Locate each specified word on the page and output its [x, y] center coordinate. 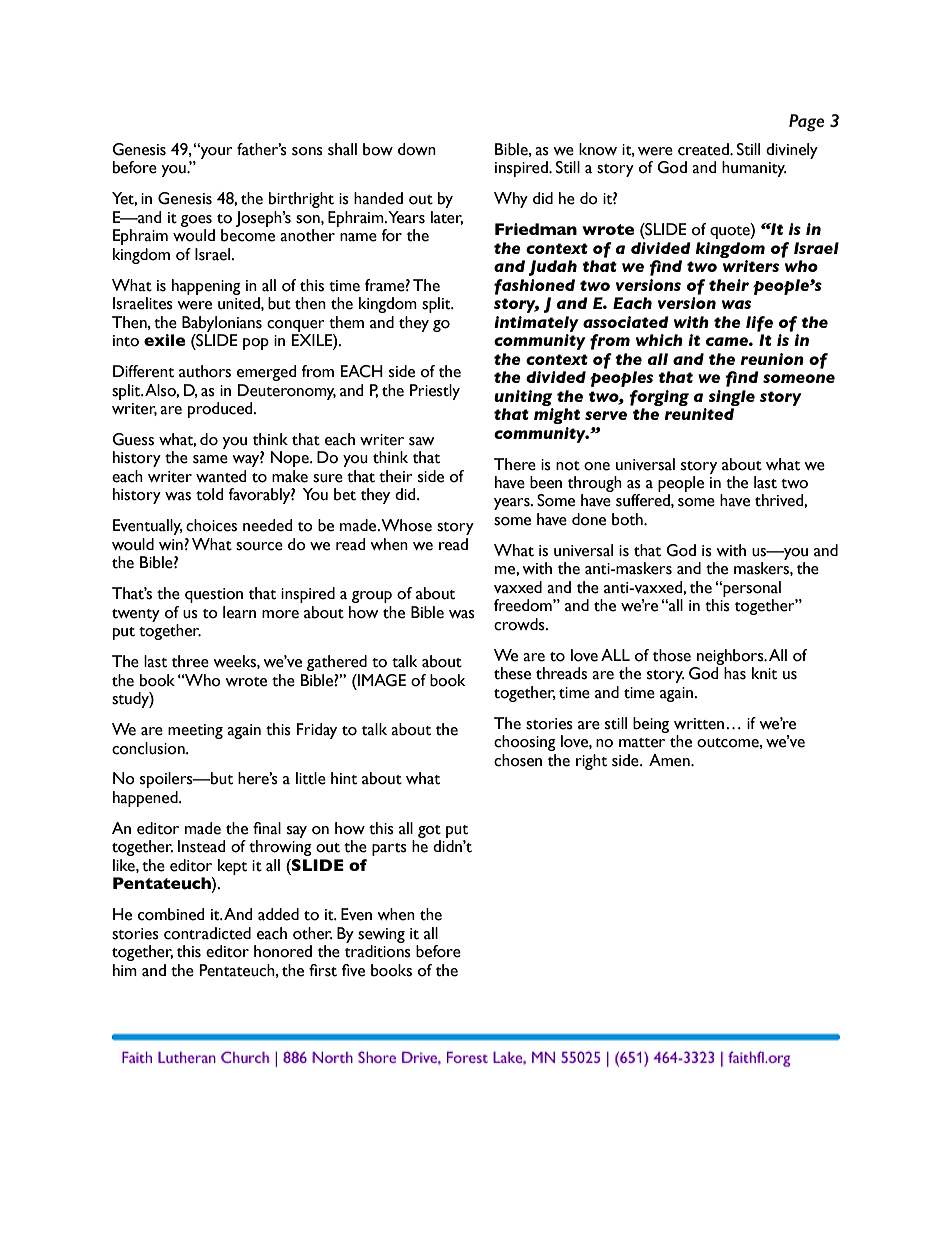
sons [307, 151]
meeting [195, 731]
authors [205, 371]
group [372, 597]
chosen [518, 760]
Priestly [435, 392]
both [628, 519]
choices [211, 525]
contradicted [207, 933]
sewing [381, 935]
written [699, 724]
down [417, 149]
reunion [772, 359]
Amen [670, 760]
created [704, 149]
